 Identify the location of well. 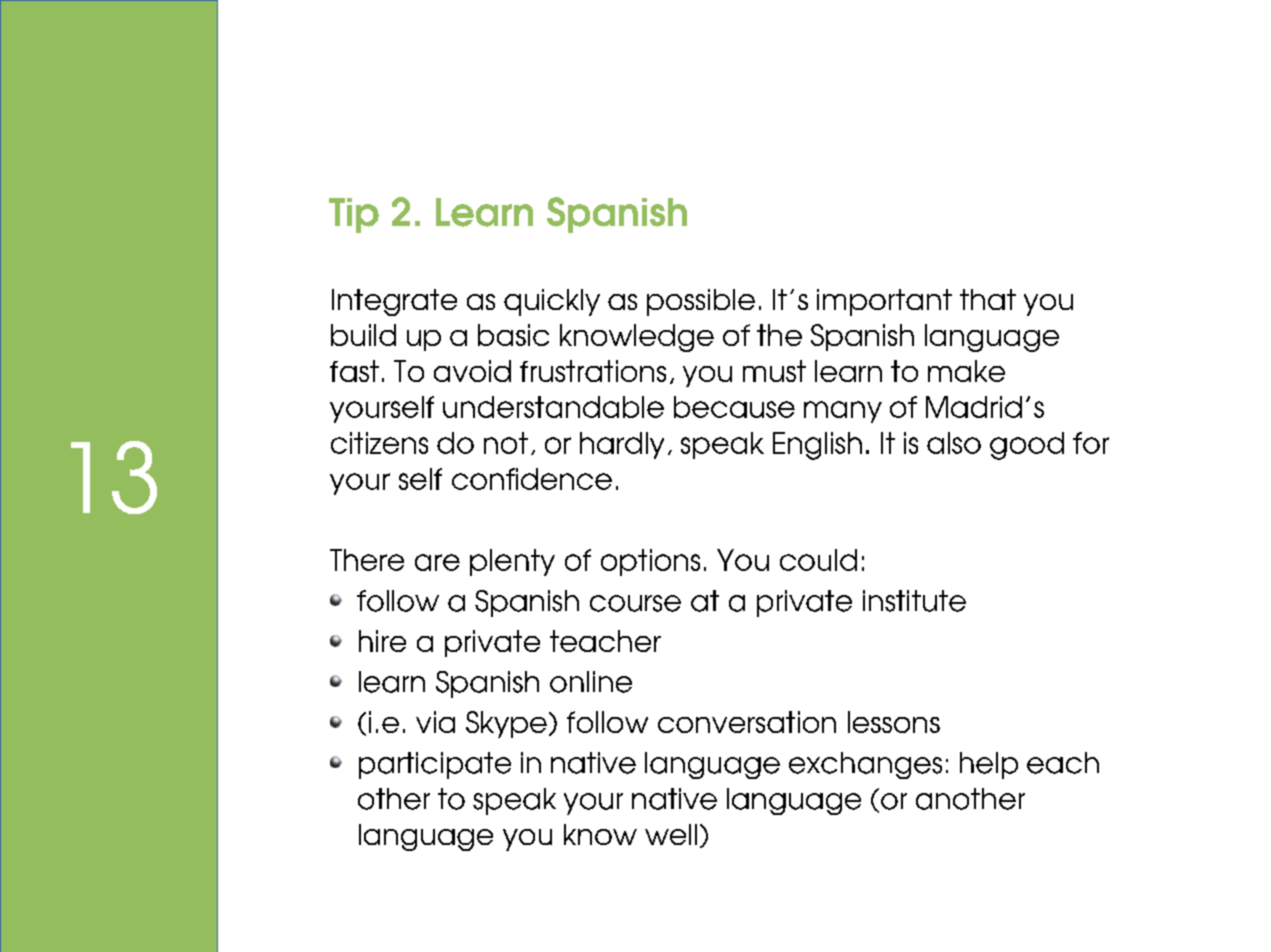
(671, 834).
